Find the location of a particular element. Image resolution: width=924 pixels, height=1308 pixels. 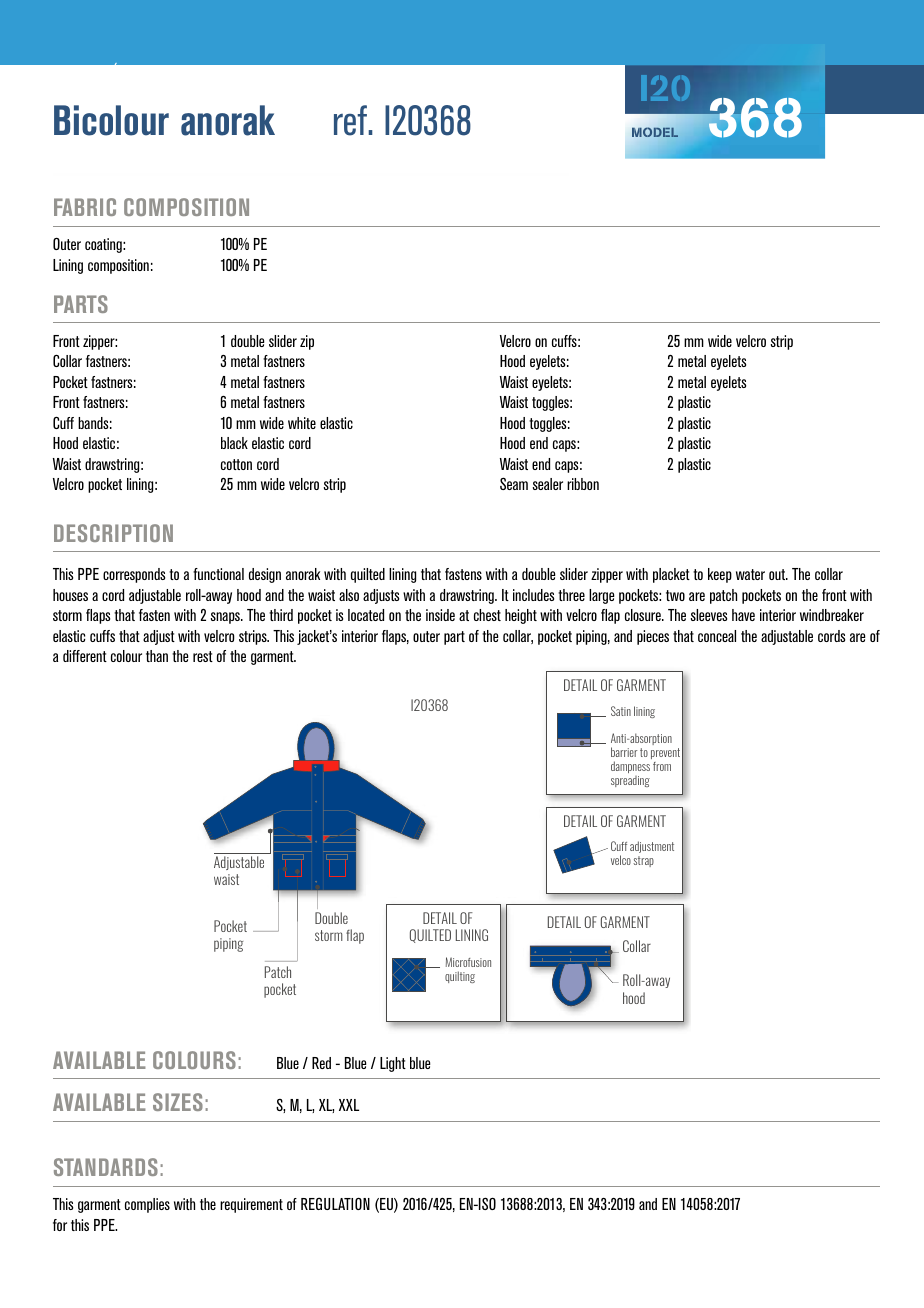

than is located at coordinates (157, 656).
